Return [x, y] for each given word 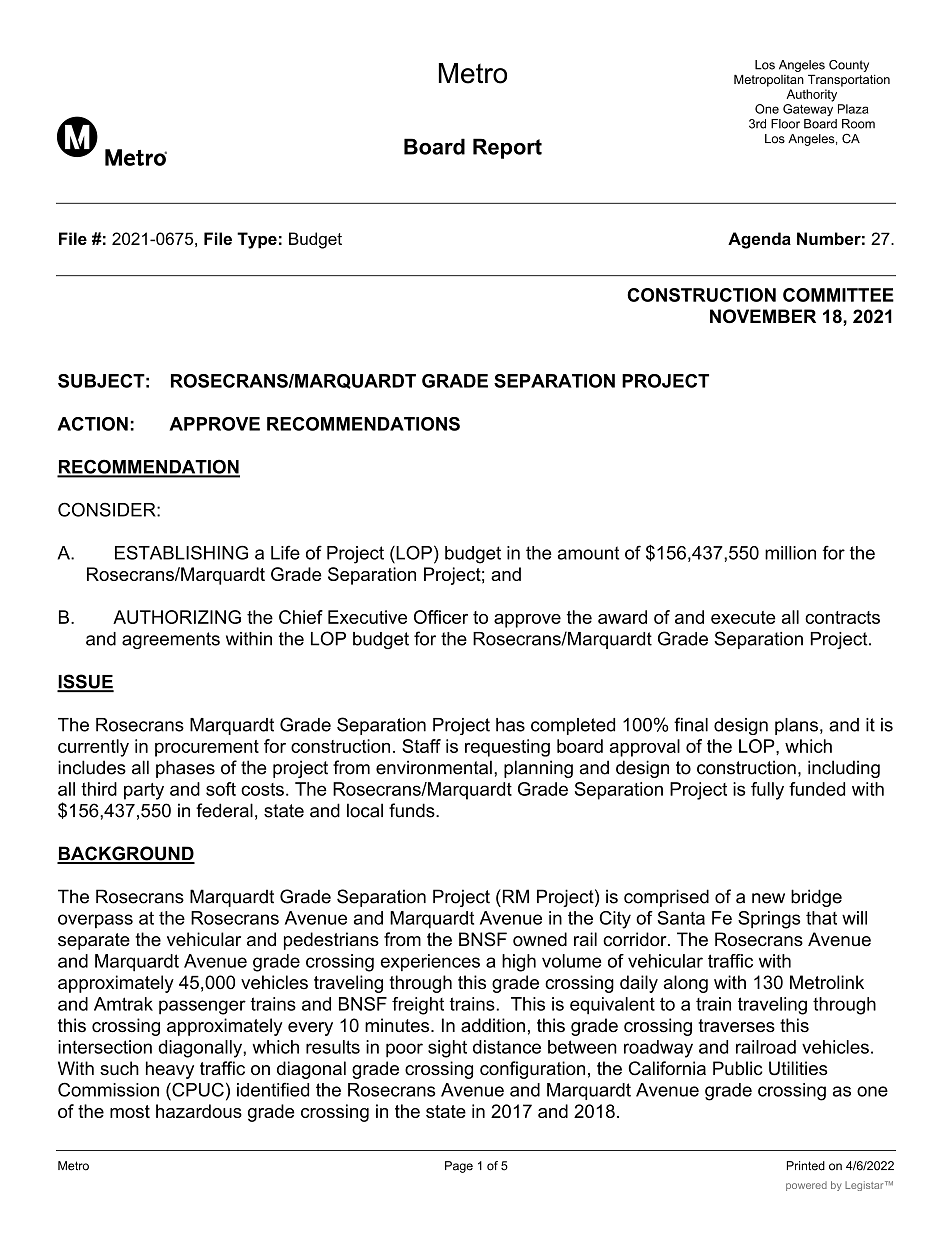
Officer [441, 617]
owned [540, 939]
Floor [785, 124]
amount [588, 553]
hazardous [199, 1111]
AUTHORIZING [177, 617]
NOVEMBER [763, 316]
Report [507, 148]
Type [257, 240]
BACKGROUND [126, 854]
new [768, 898]
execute [743, 617]
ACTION [92, 424]
